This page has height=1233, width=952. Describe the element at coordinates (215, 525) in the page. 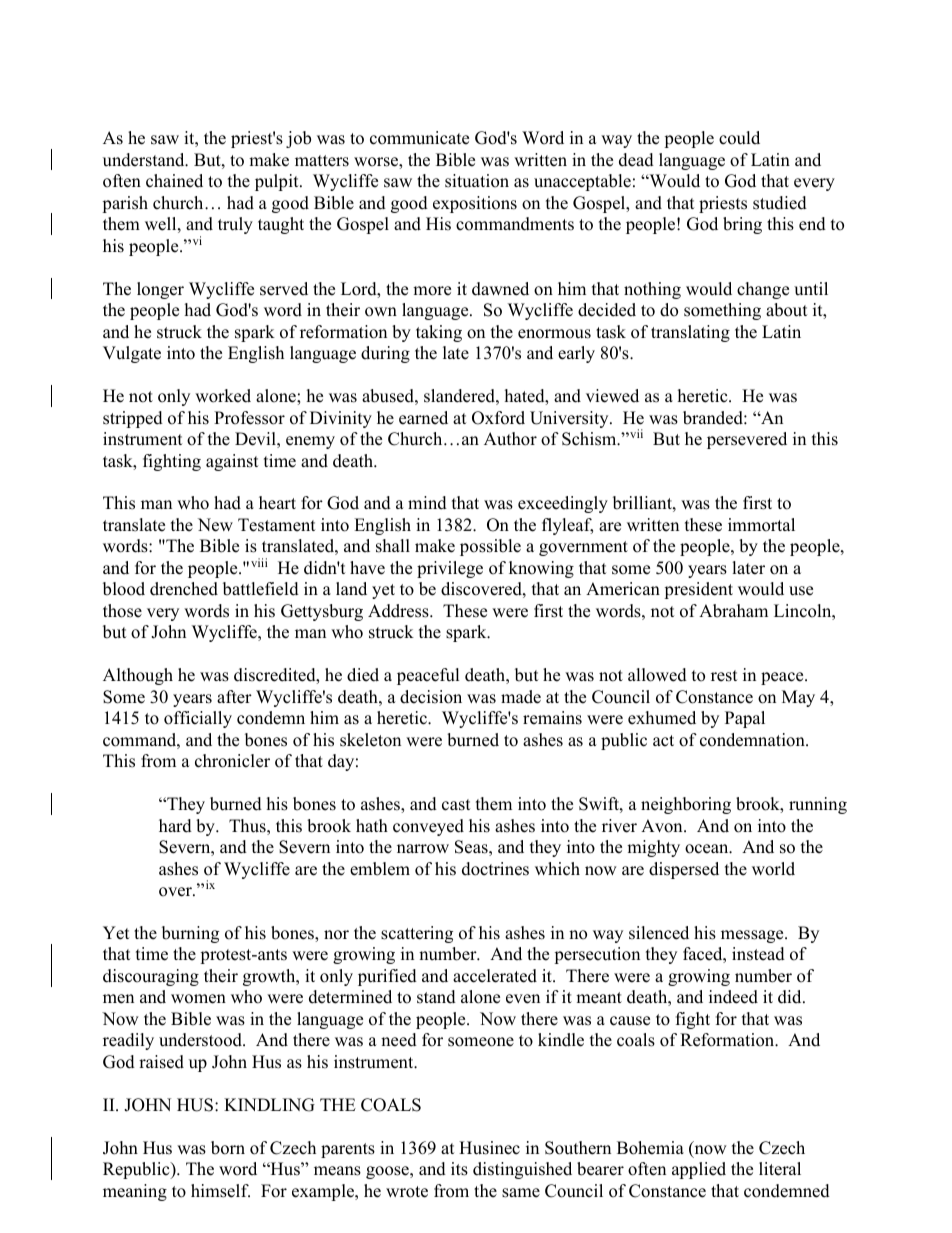

I see `New` at that location.
